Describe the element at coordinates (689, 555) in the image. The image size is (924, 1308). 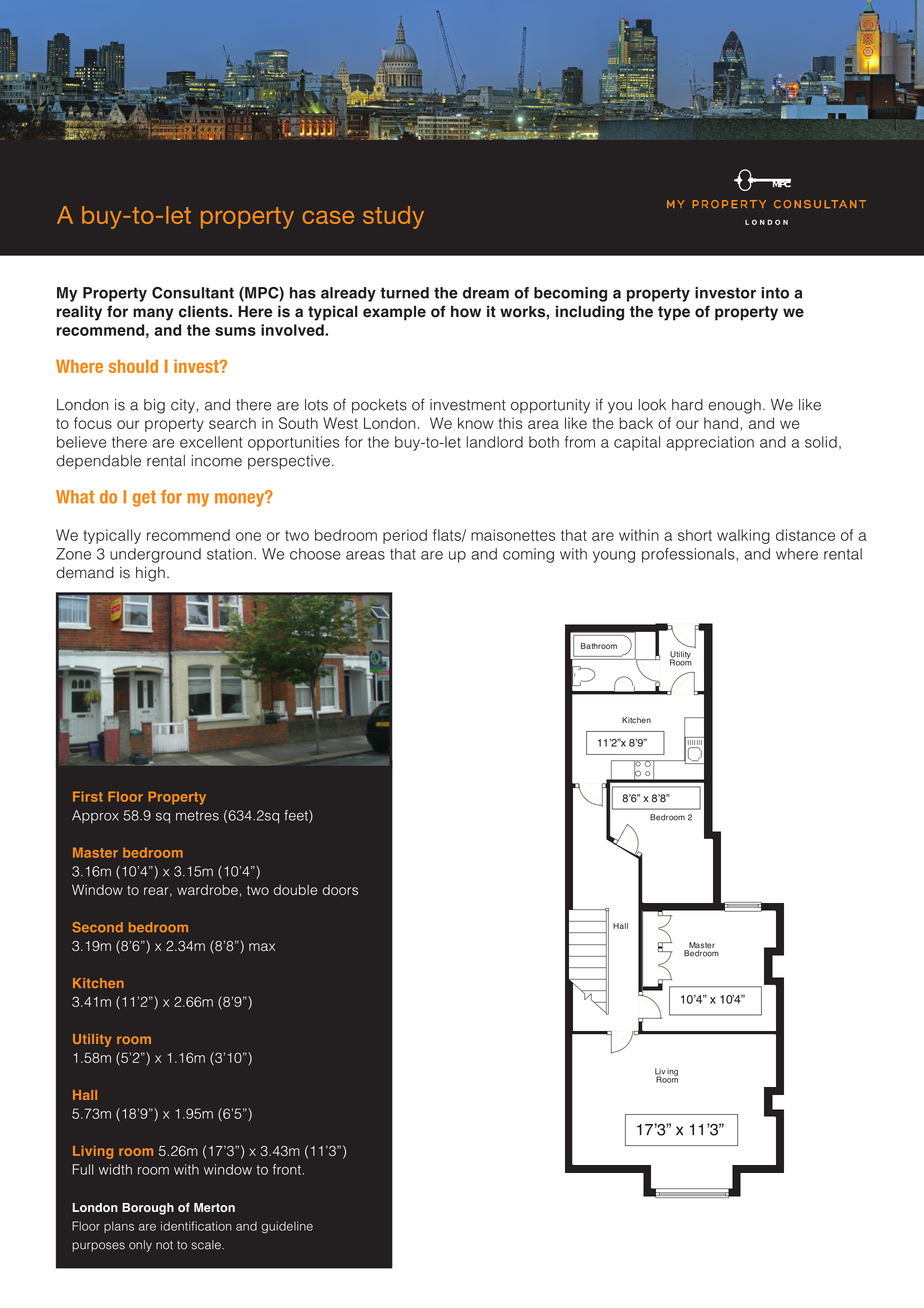
I see `professionals` at that location.
